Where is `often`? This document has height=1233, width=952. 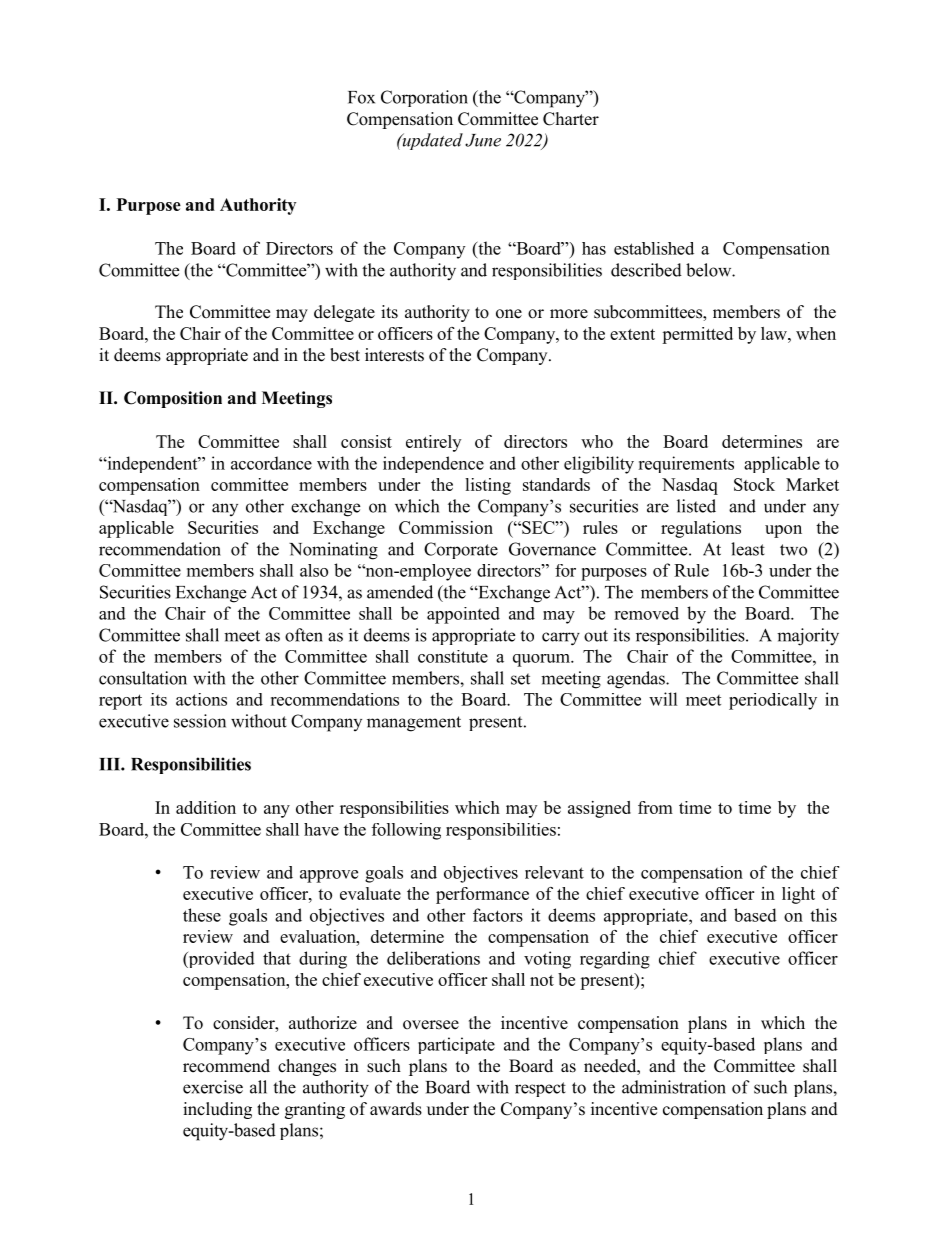 often is located at coordinates (304, 635).
